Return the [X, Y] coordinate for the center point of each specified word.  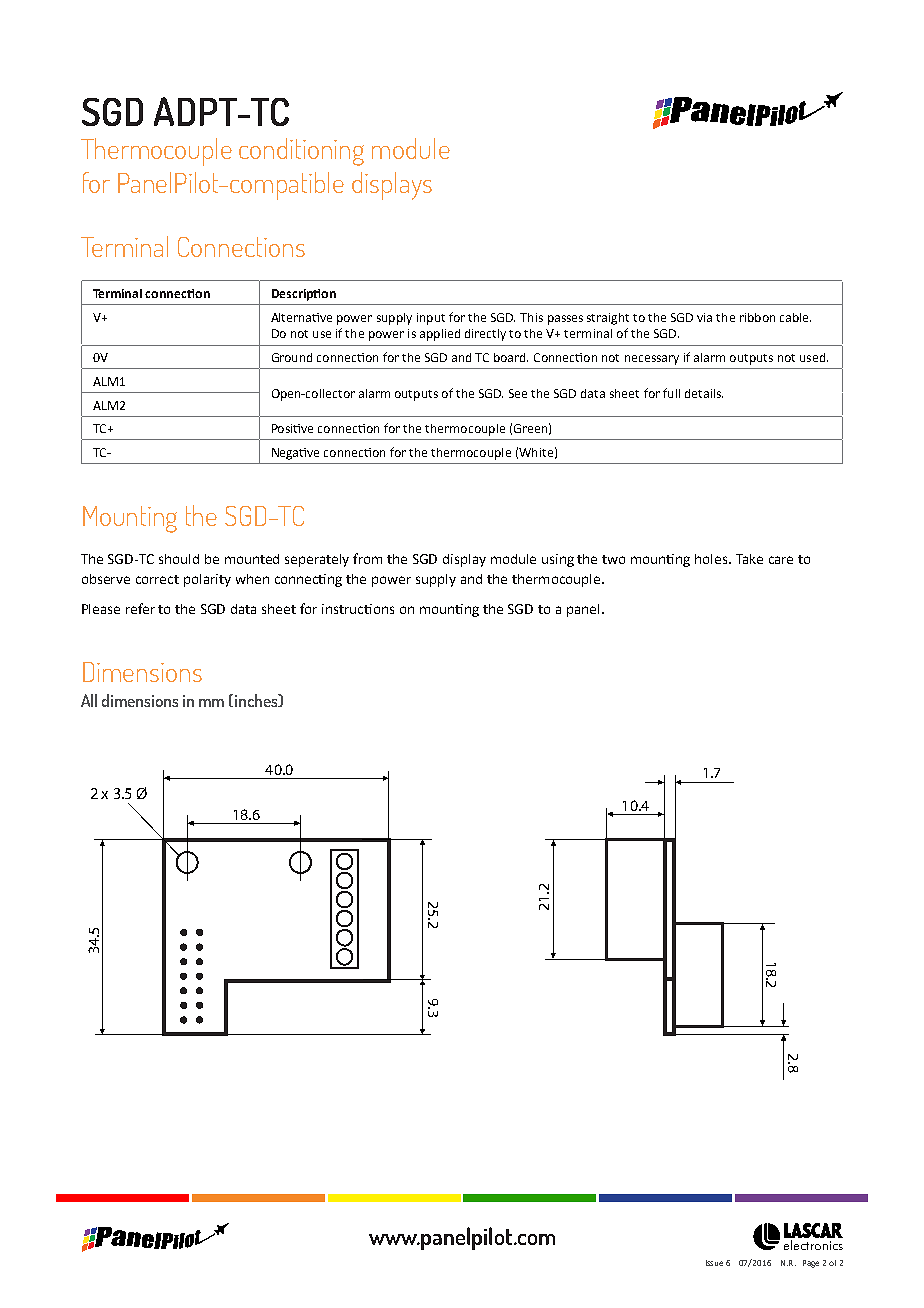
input [431, 319]
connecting [308, 580]
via [704, 317]
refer [140, 608]
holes [712, 559]
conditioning [301, 152]
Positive [292, 428]
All [89, 700]
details [704, 393]
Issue [714, 1263]
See [518, 393]
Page [811, 1264]
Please [101, 609]
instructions [358, 609]
